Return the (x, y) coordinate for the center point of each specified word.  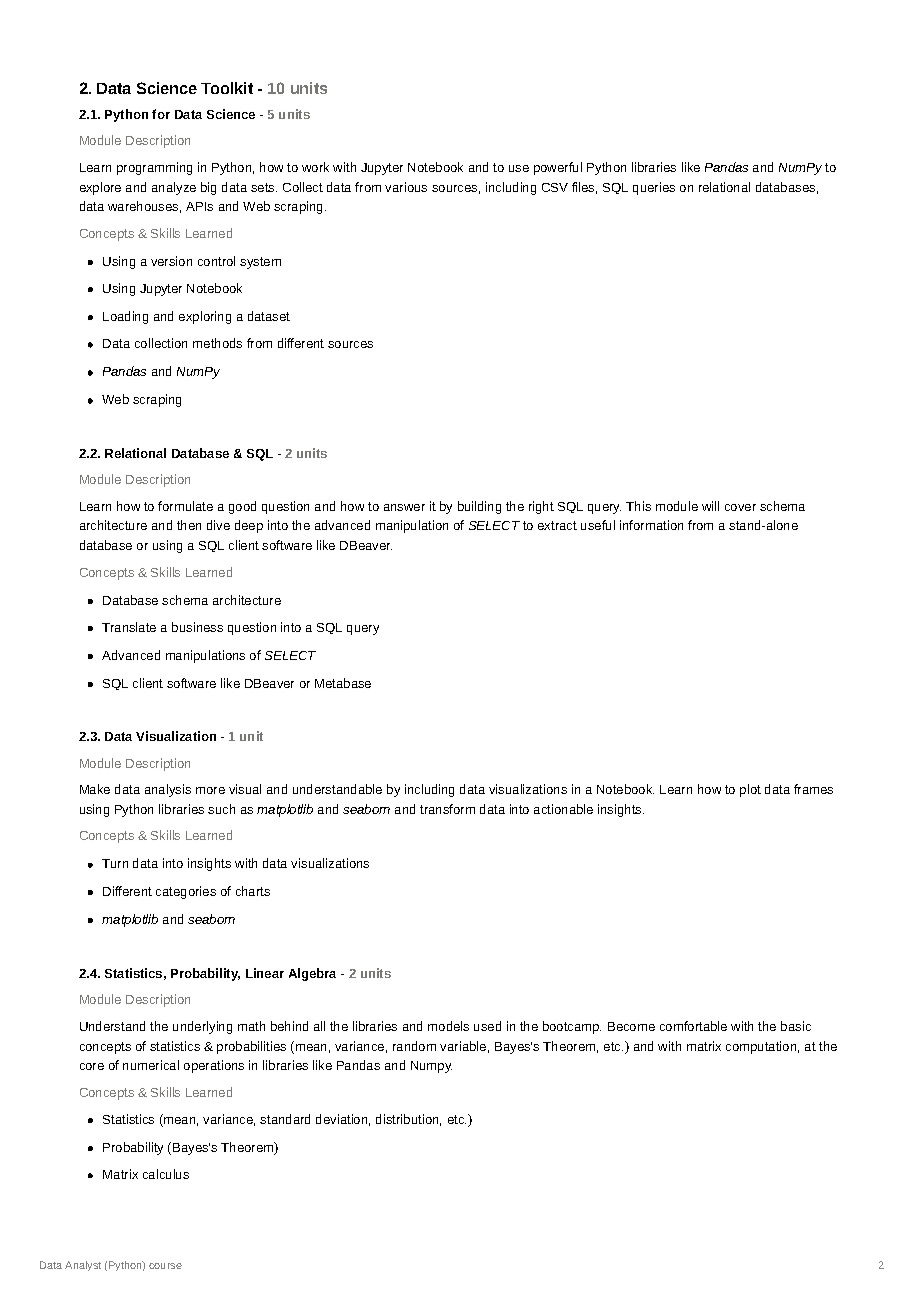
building (479, 507)
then (189, 525)
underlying (202, 1027)
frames (813, 789)
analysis (168, 790)
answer (404, 507)
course (165, 1266)
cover (740, 507)
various (406, 187)
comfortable (693, 1026)
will (710, 506)
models (448, 1026)
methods (217, 343)
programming (154, 168)
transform (447, 809)
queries (654, 188)
